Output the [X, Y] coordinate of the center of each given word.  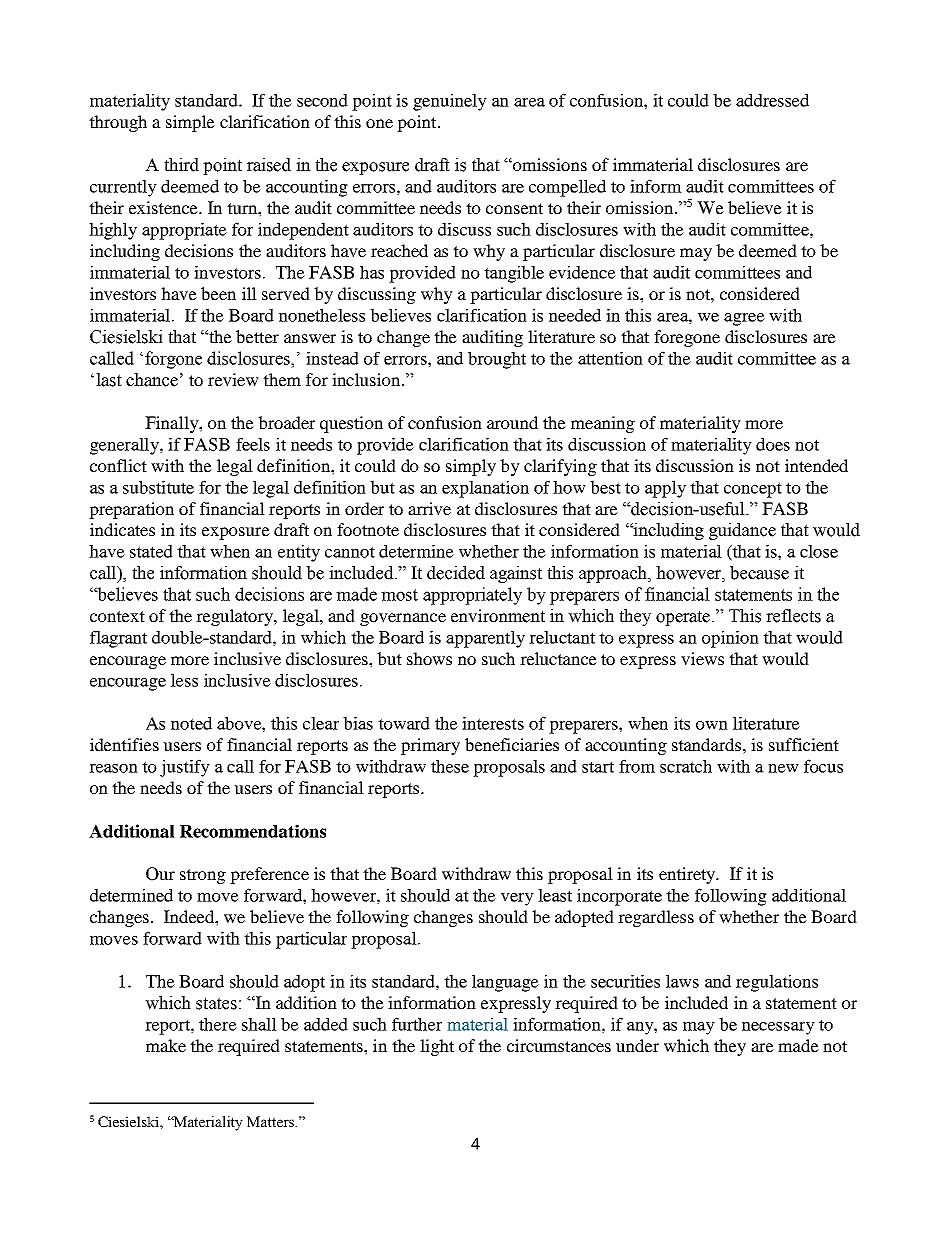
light [437, 1047]
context [117, 616]
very [517, 899]
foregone [687, 338]
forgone [173, 360]
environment [498, 616]
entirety [688, 875]
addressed [772, 100]
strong [203, 876]
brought [497, 360]
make [166, 1045]
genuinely [450, 102]
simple [190, 123]
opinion [730, 639]
